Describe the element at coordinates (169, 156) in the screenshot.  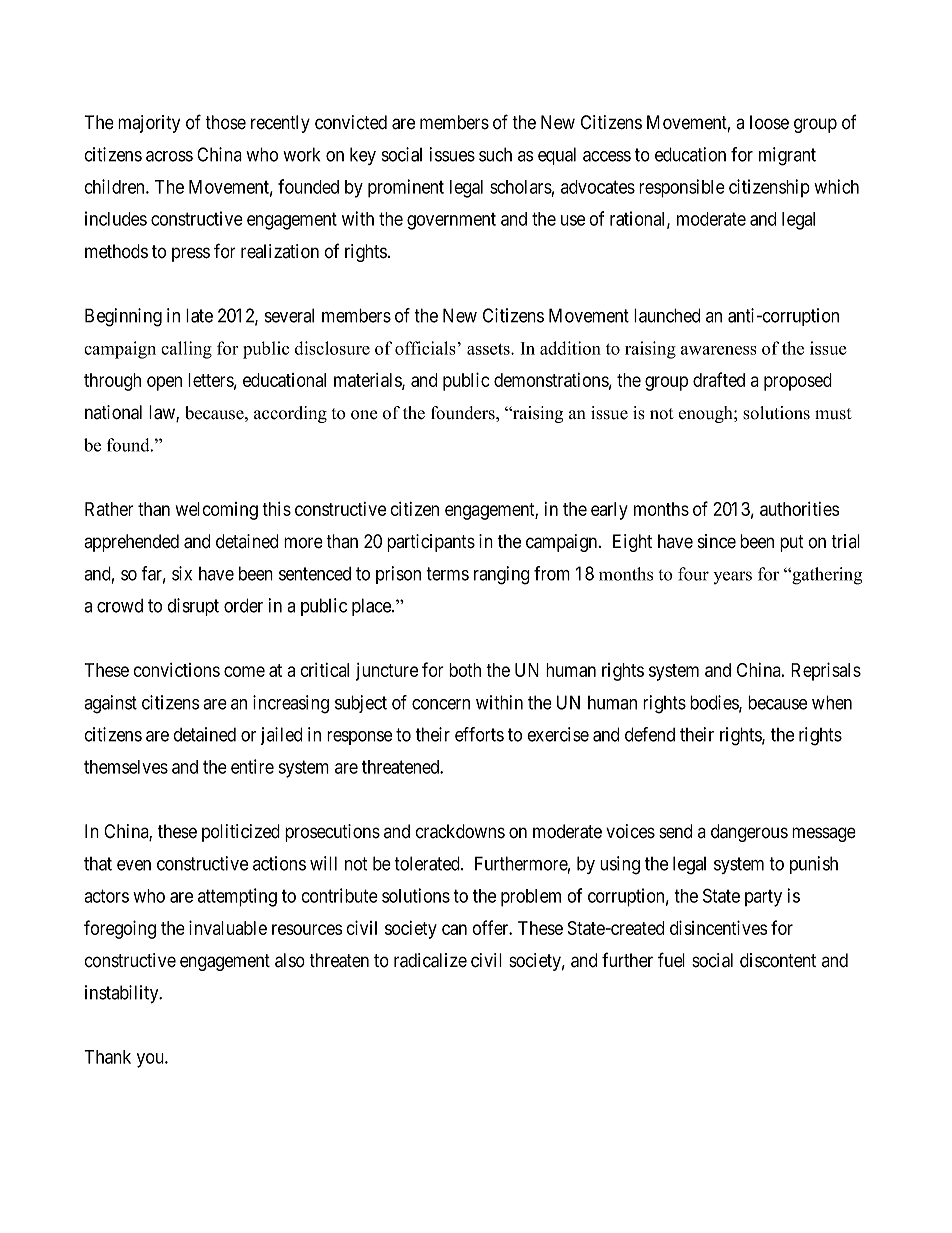
I see `across` at that location.
